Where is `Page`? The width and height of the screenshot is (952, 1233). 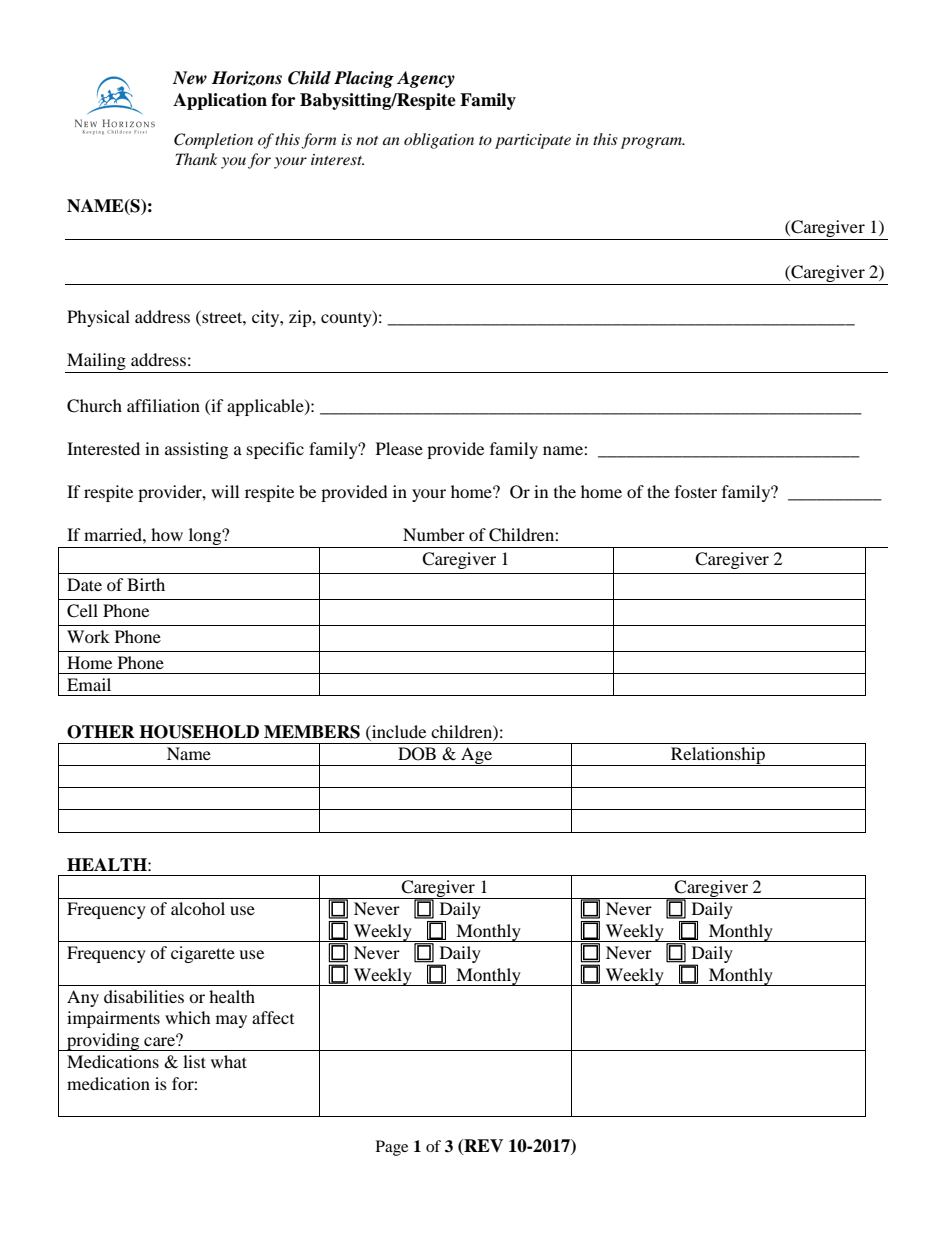 Page is located at coordinates (392, 1148).
